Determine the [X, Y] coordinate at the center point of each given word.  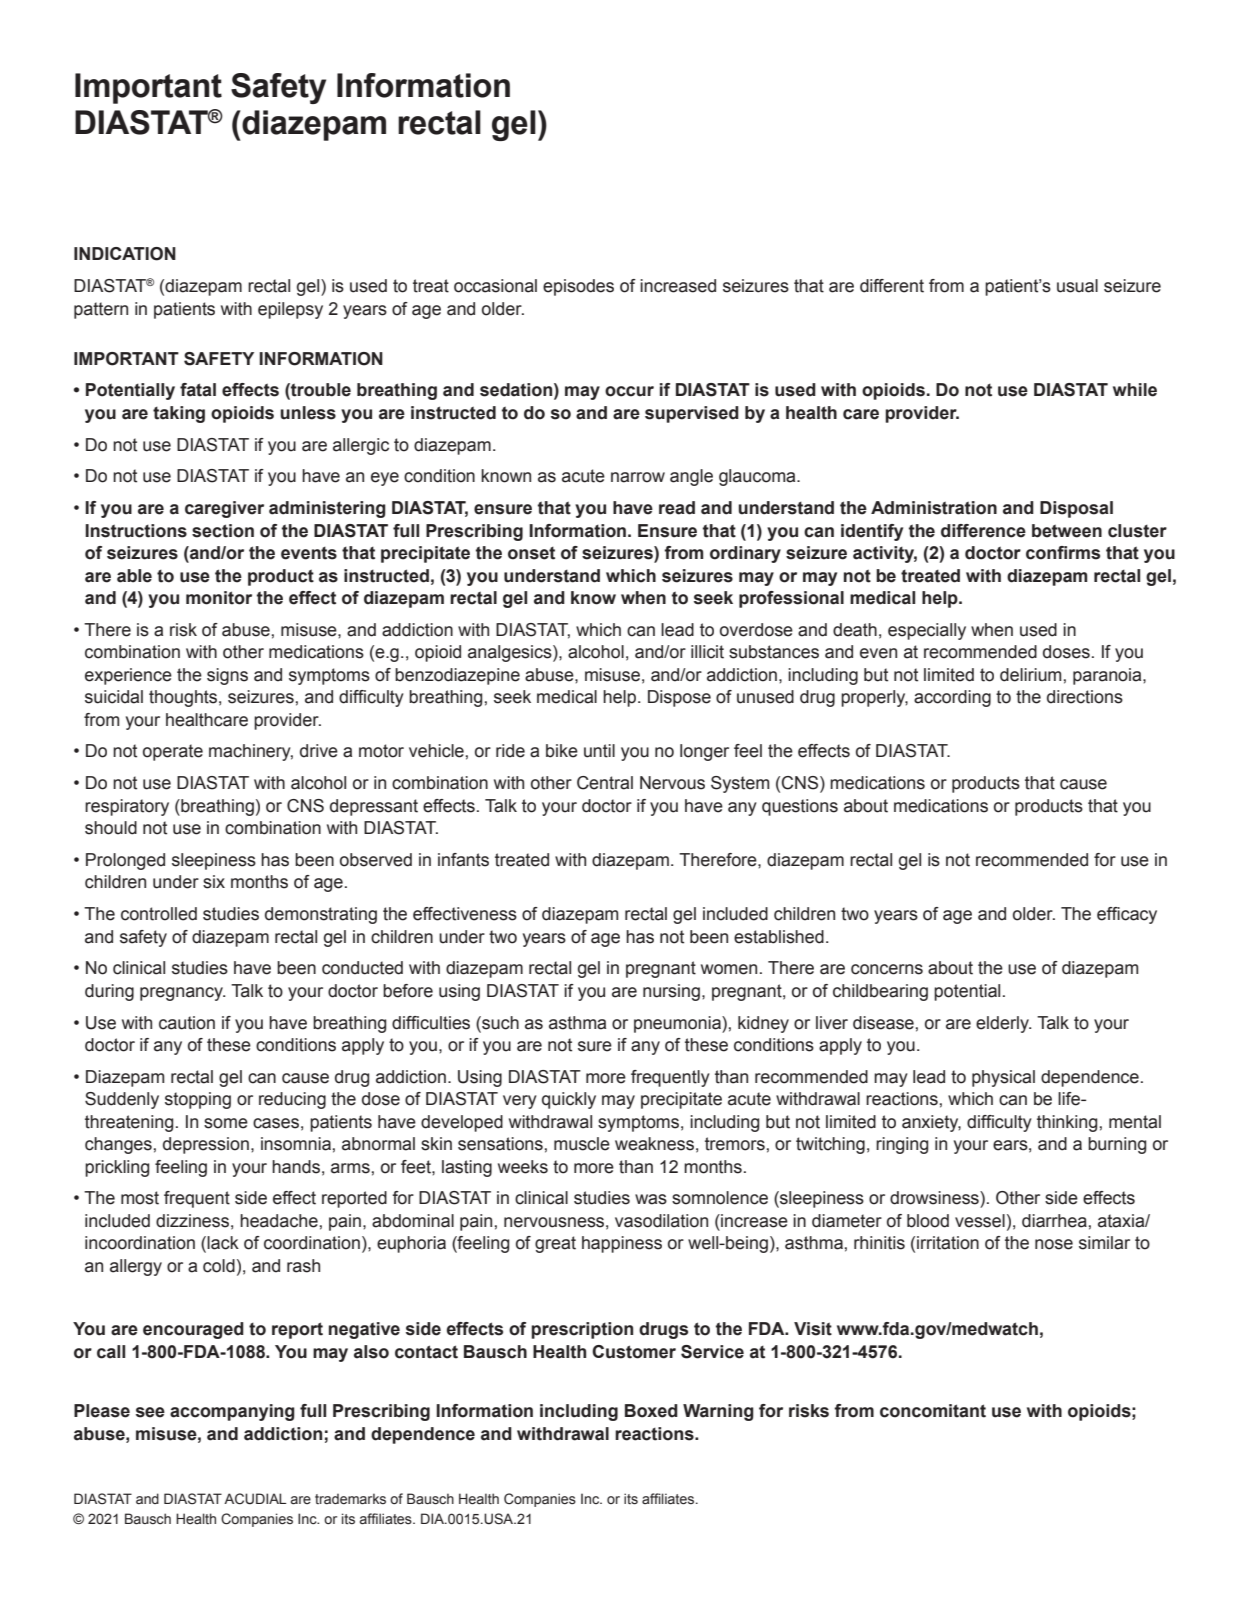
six [214, 882]
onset [531, 553]
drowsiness [935, 1198]
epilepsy [290, 310]
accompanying [232, 1412]
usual [1077, 286]
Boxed [651, 1411]
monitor [219, 598]
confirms [1063, 553]
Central [605, 783]
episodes [578, 287]
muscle [582, 1144]
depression [206, 1145]
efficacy [1127, 915]
